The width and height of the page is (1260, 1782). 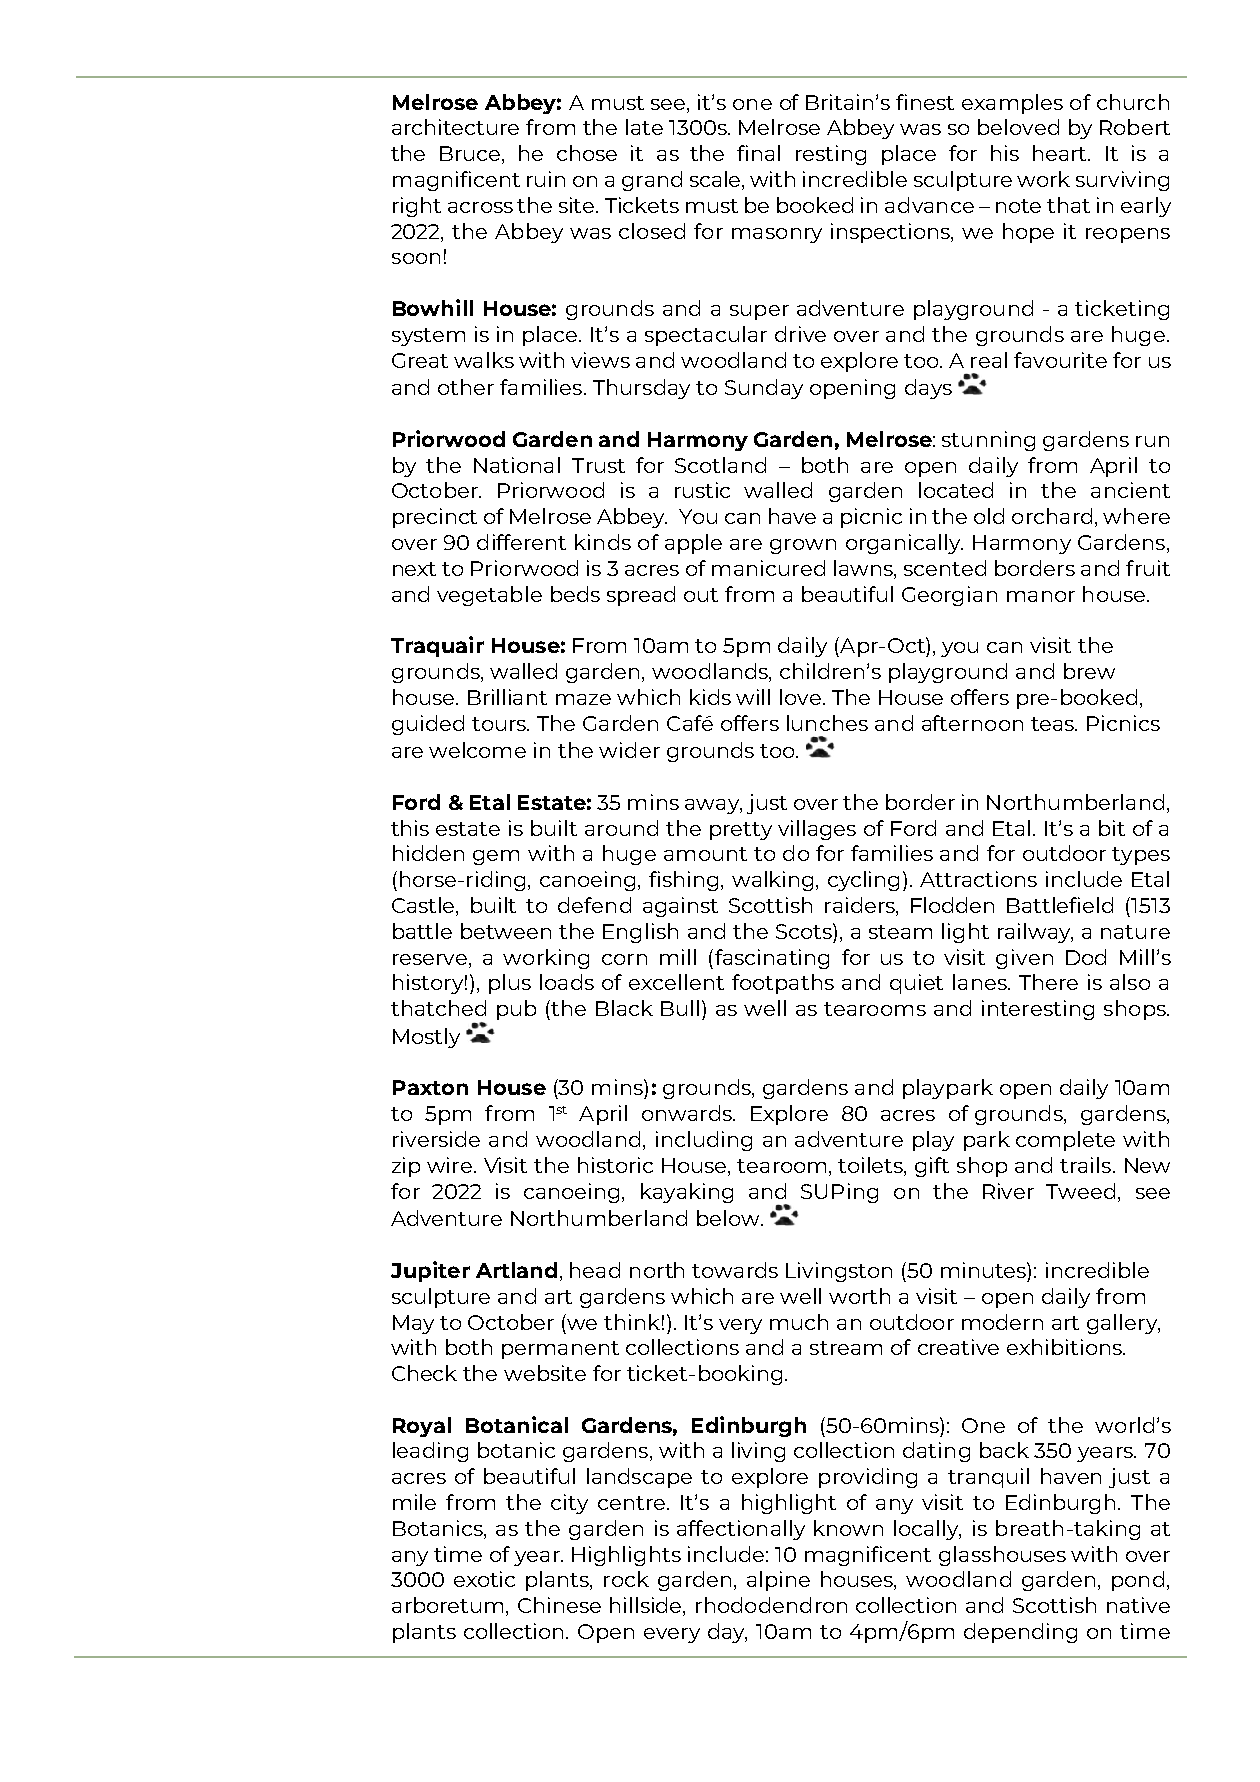 I want to click on manor, so click(x=1041, y=596).
